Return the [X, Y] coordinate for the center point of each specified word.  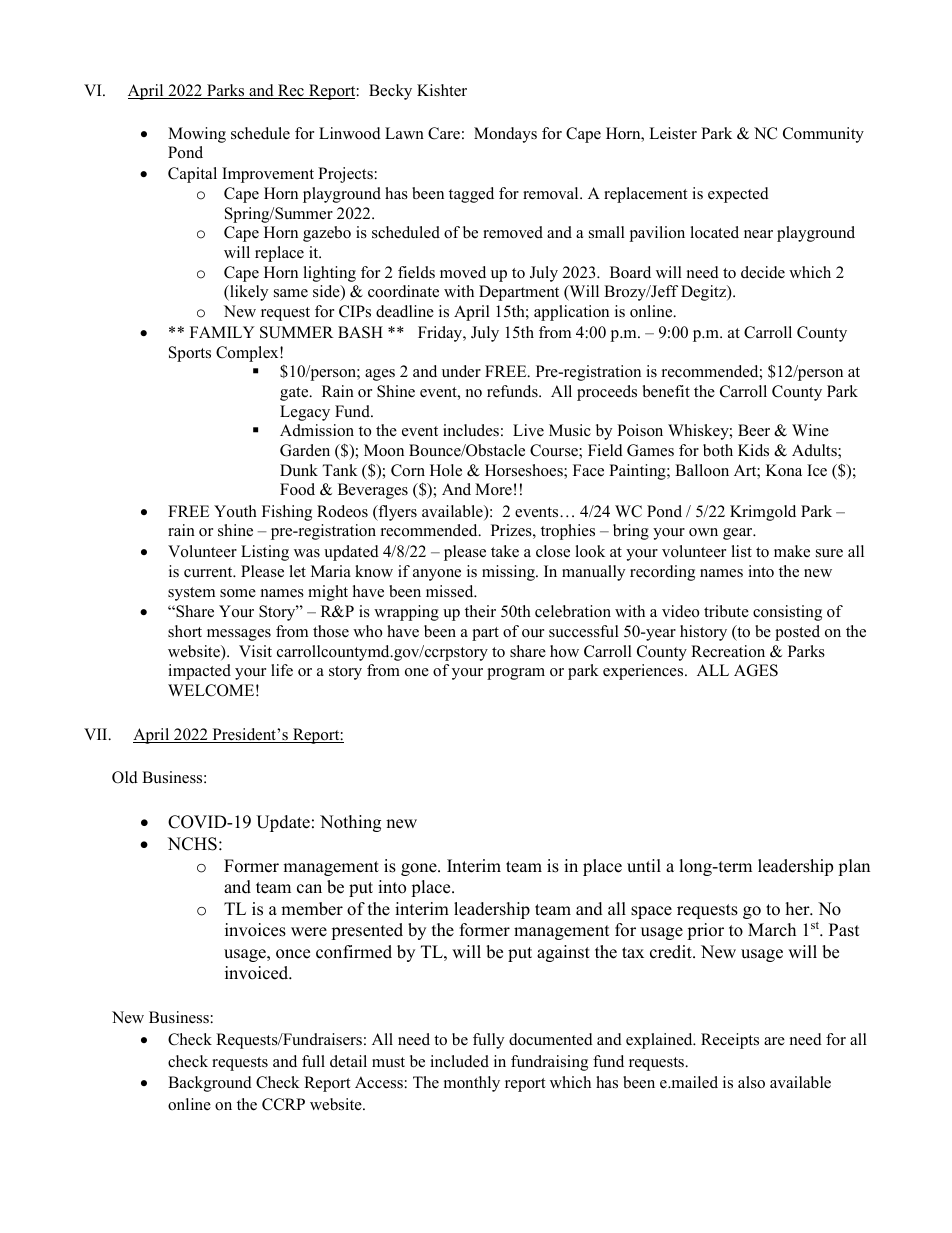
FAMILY [222, 332]
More [493, 489]
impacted [199, 672]
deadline [405, 311]
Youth [235, 511]
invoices [255, 930]
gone [420, 869]
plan [854, 867]
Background [210, 1084]
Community [823, 135]
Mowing [197, 135]
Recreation [728, 651]
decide [763, 272]
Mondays [505, 135]
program [516, 674]
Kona [784, 470]
